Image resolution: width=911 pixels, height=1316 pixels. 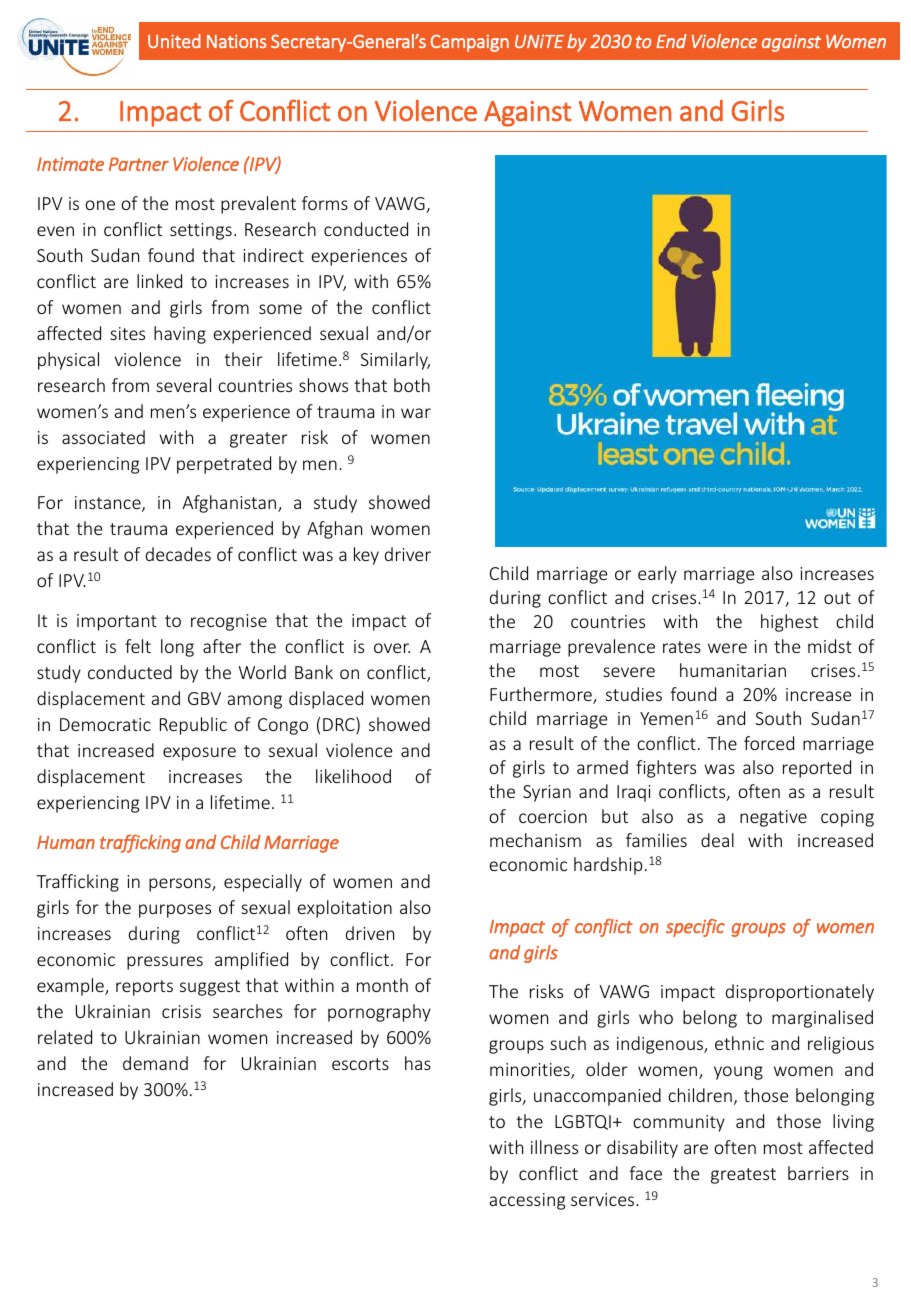 I want to click on Nations, so click(x=237, y=41).
